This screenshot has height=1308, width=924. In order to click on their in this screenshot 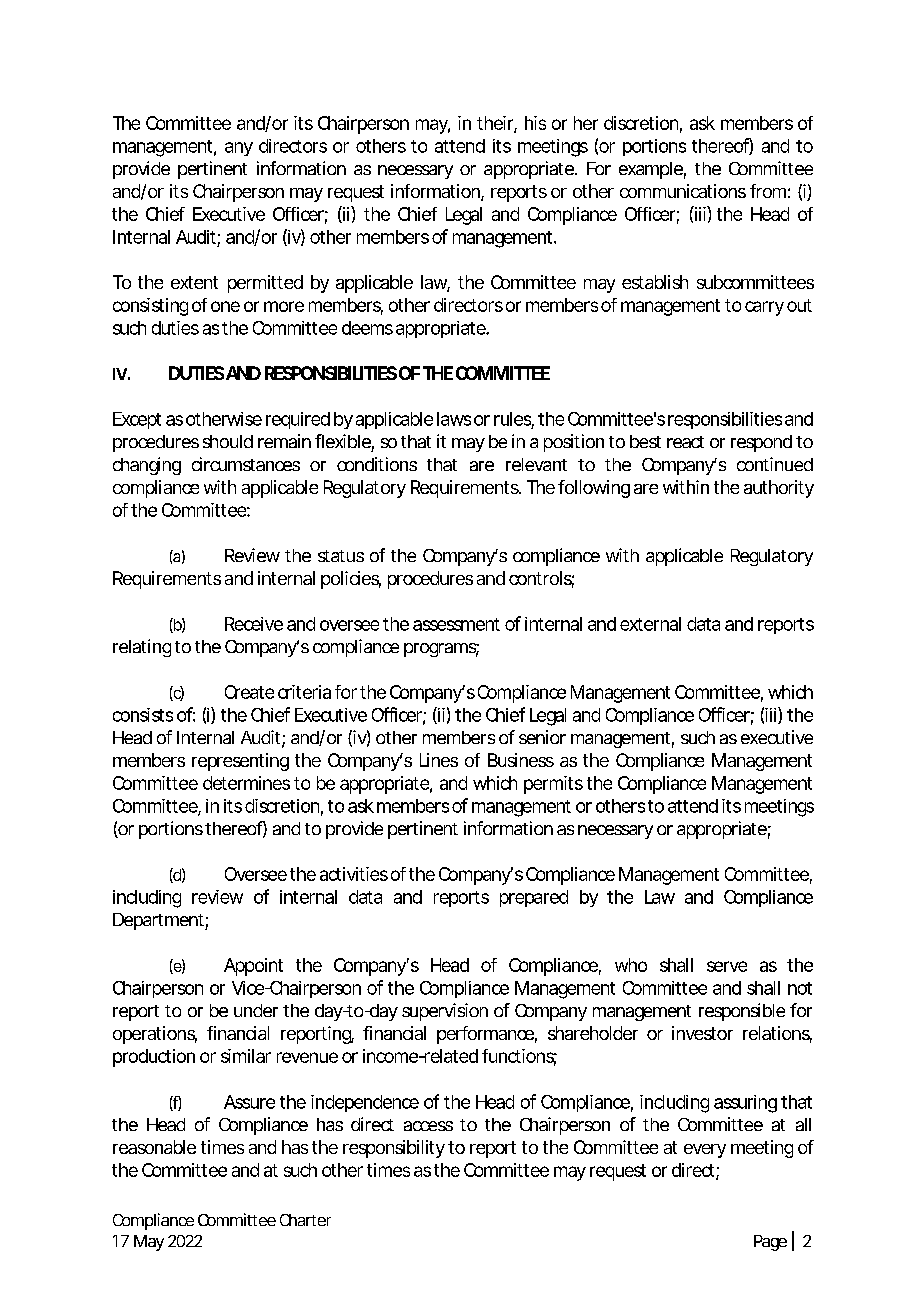, I will do `click(497, 124)`.
